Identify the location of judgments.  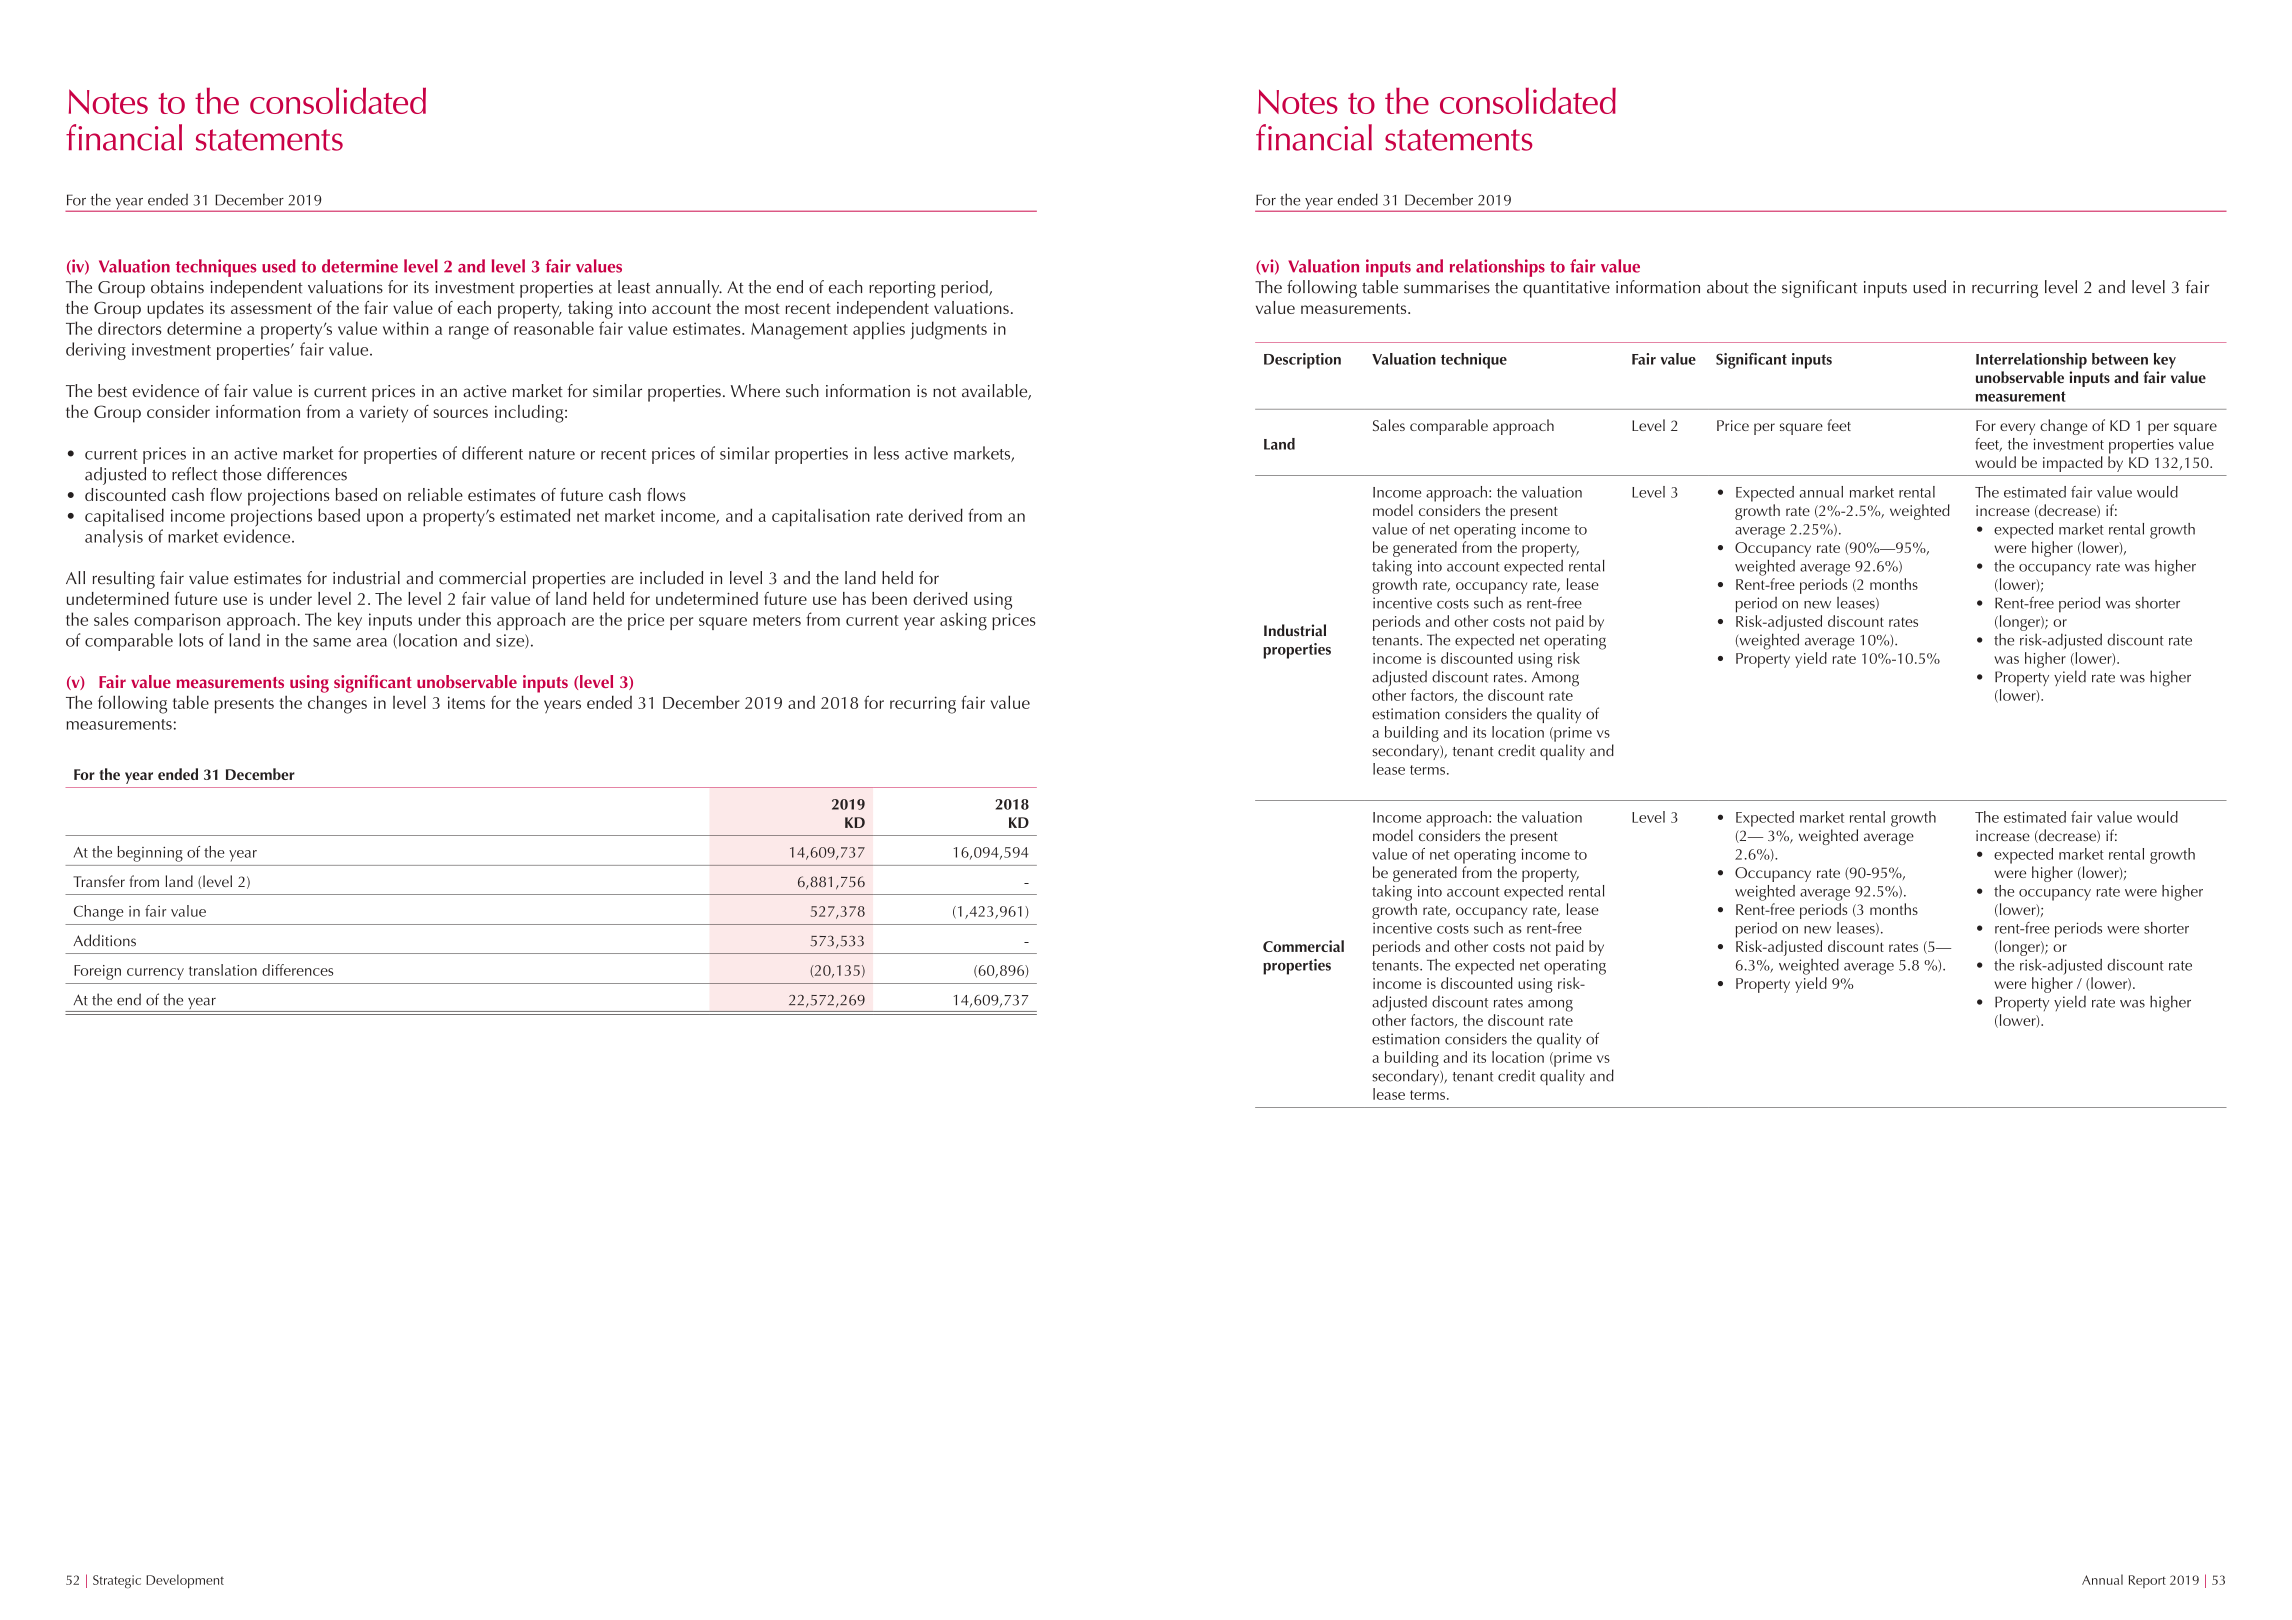
(949, 330).
